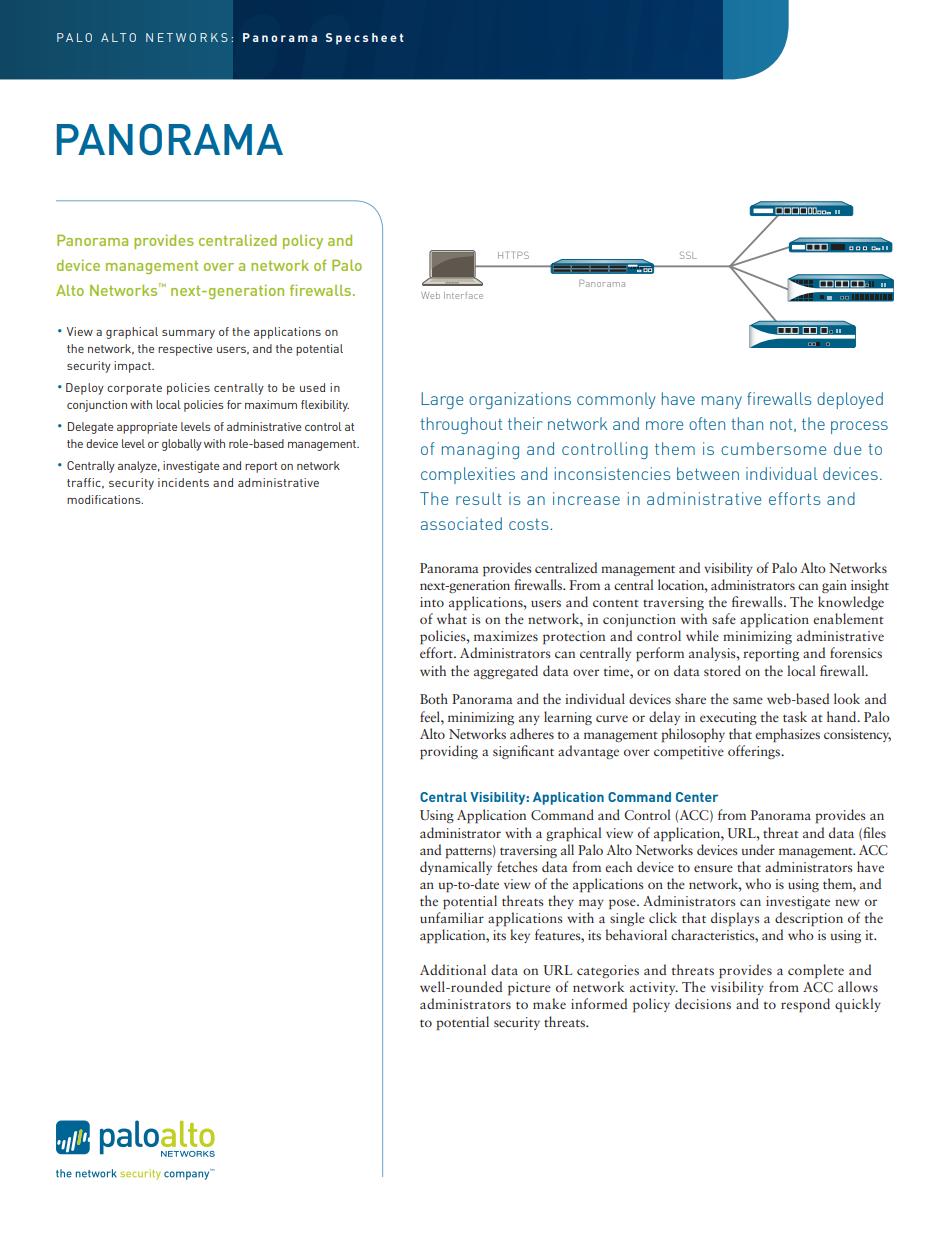 This screenshot has width=952, height=1233. Describe the element at coordinates (188, 334) in the screenshot. I see `summary` at that location.
